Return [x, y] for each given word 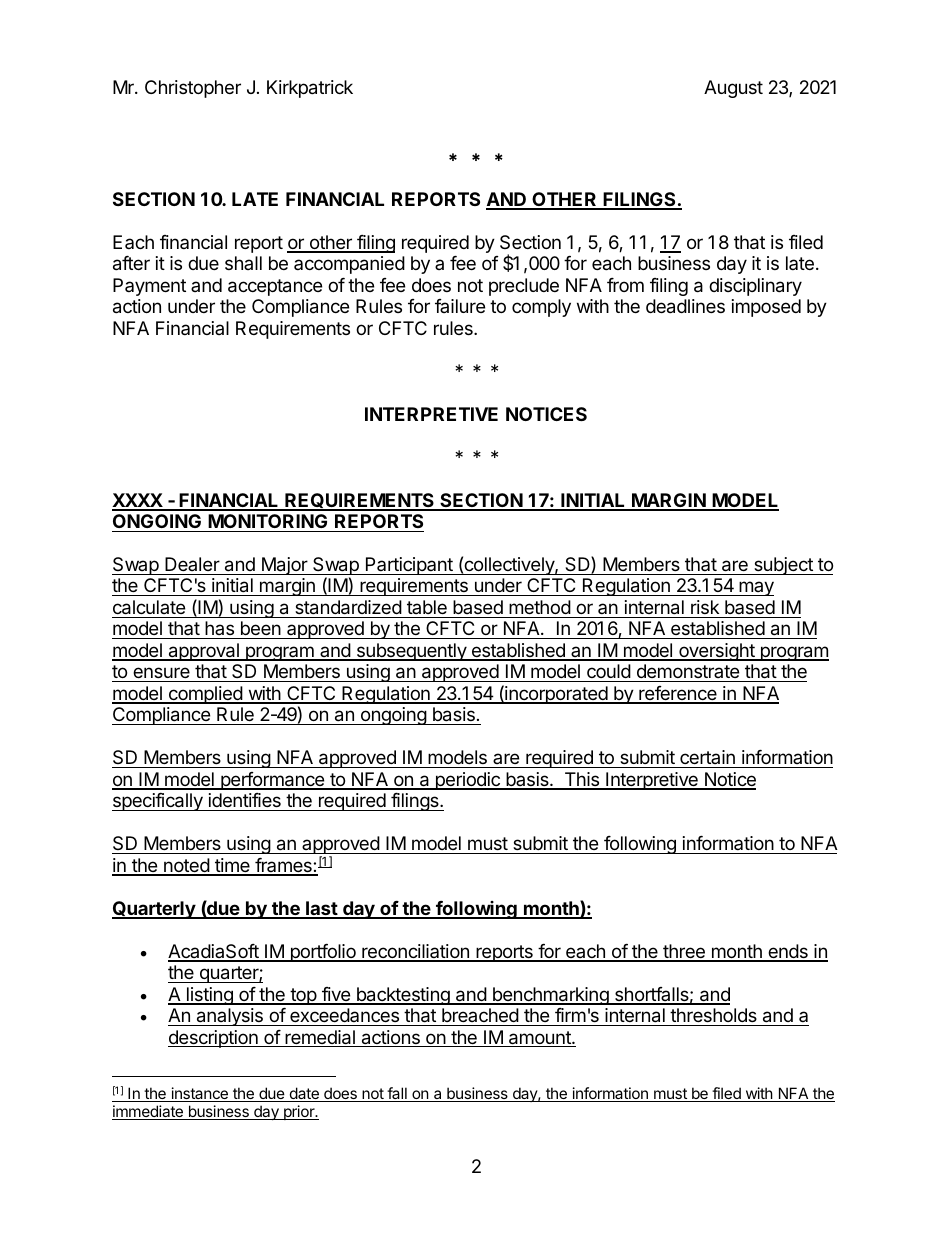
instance [199, 1094]
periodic [467, 781]
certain [707, 759]
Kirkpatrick [310, 89]
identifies [244, 802]
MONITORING [267, 521]
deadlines [685, 306]
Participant [409, 566]
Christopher [193, 89]
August [733, 89]
